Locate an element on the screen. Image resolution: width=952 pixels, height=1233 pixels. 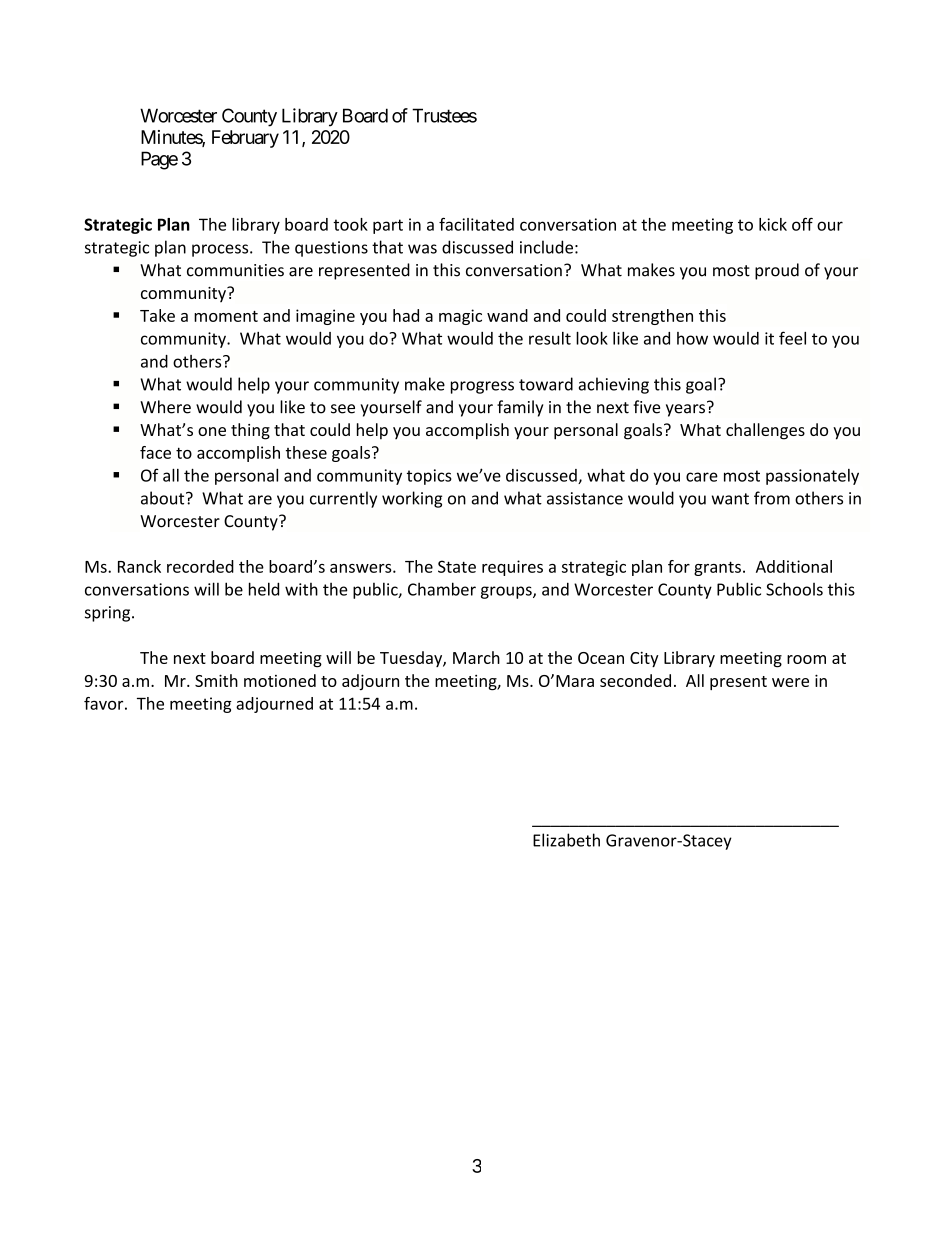
State is located at coordinates (457, 566).
